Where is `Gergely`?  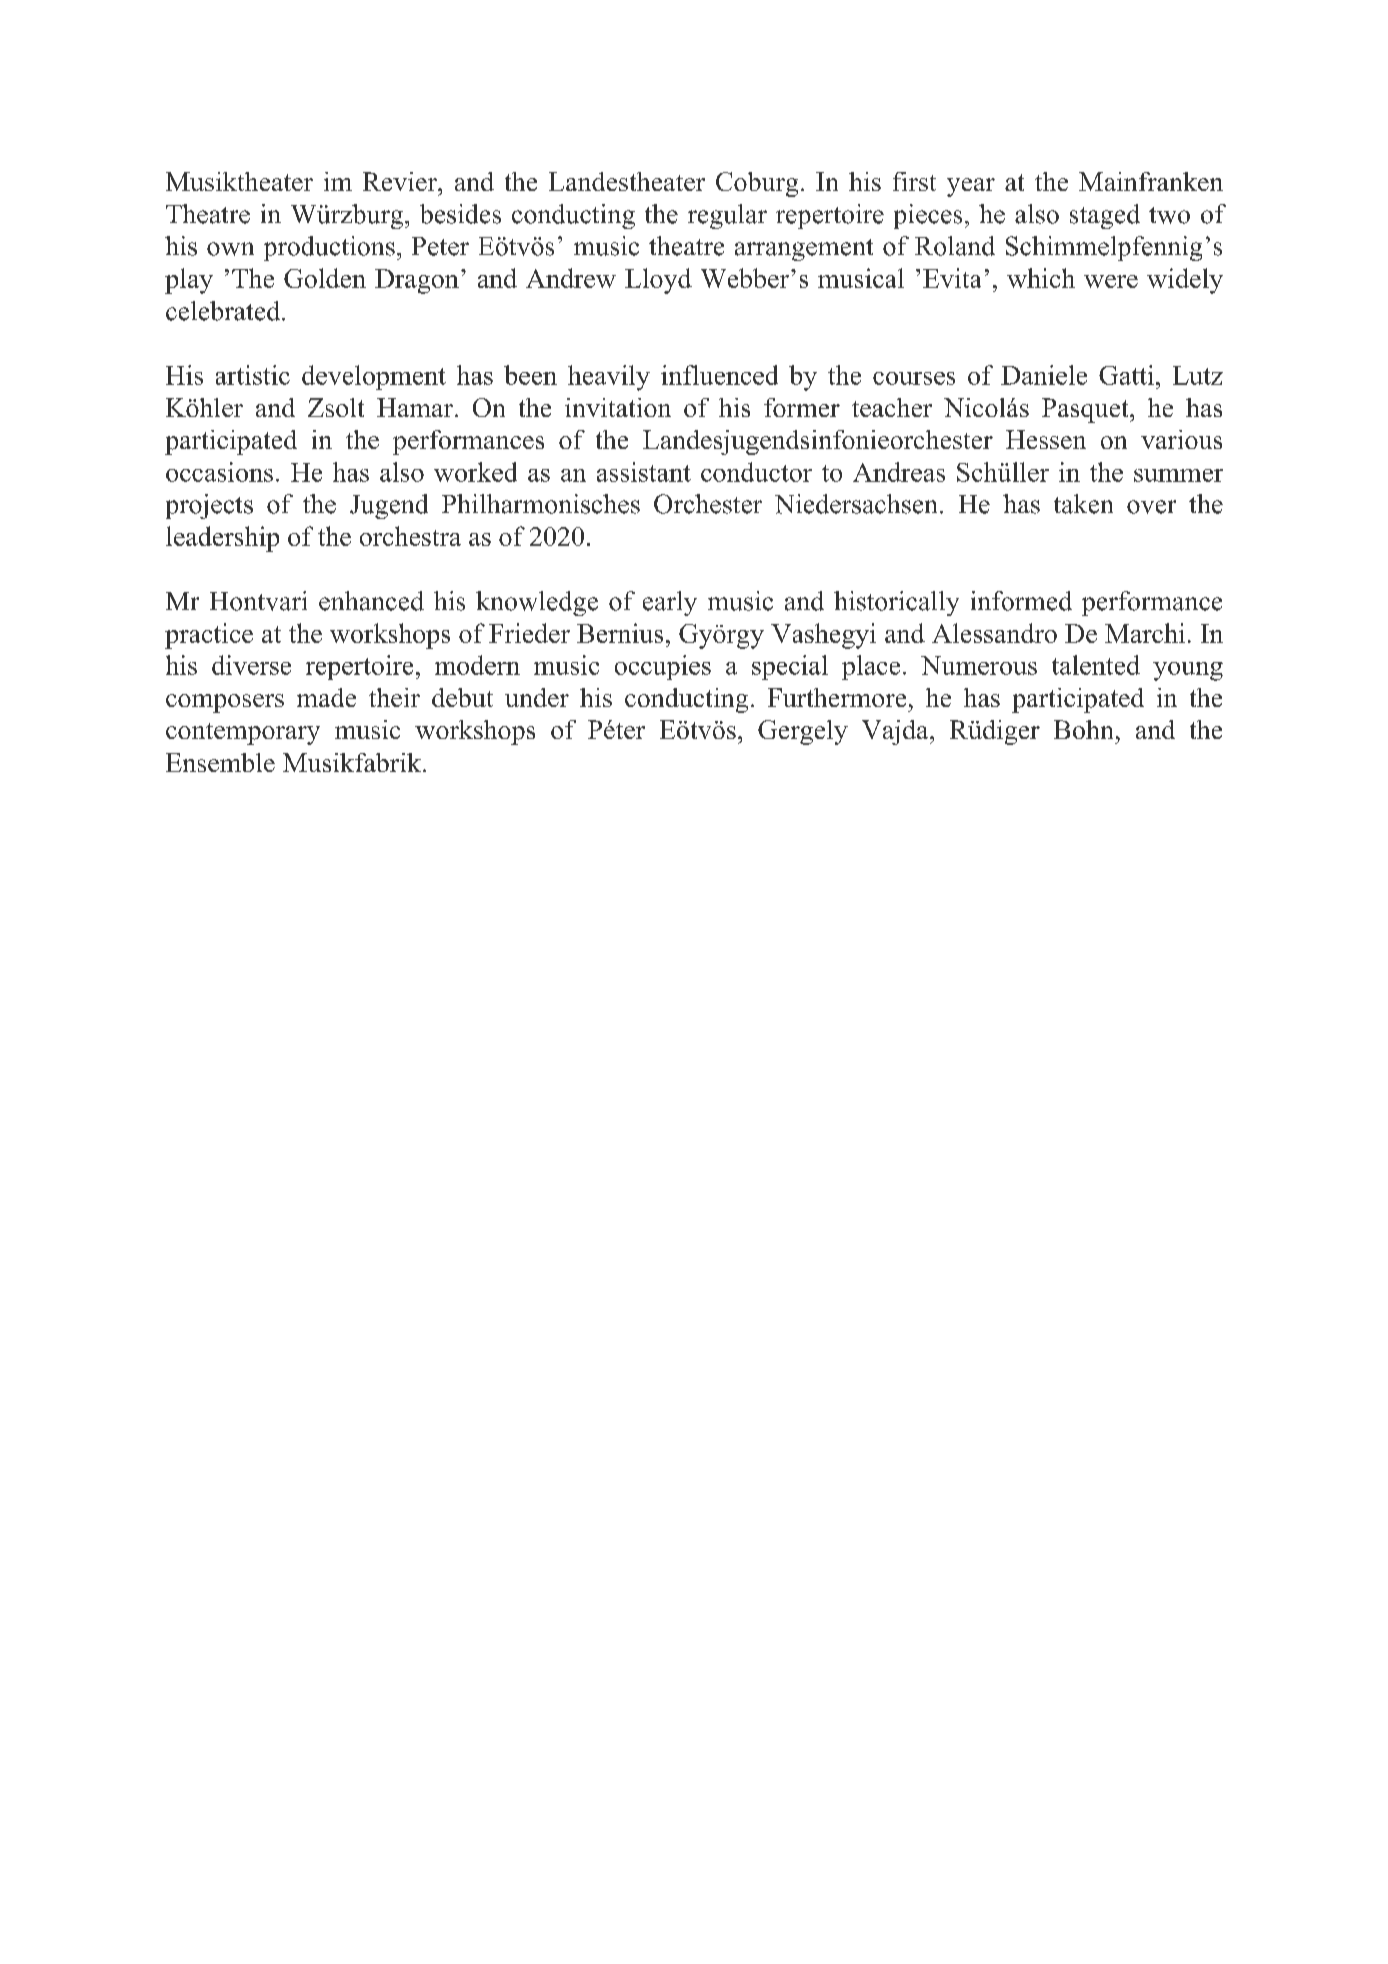 Gergely is located at coordinates (803, 732).
